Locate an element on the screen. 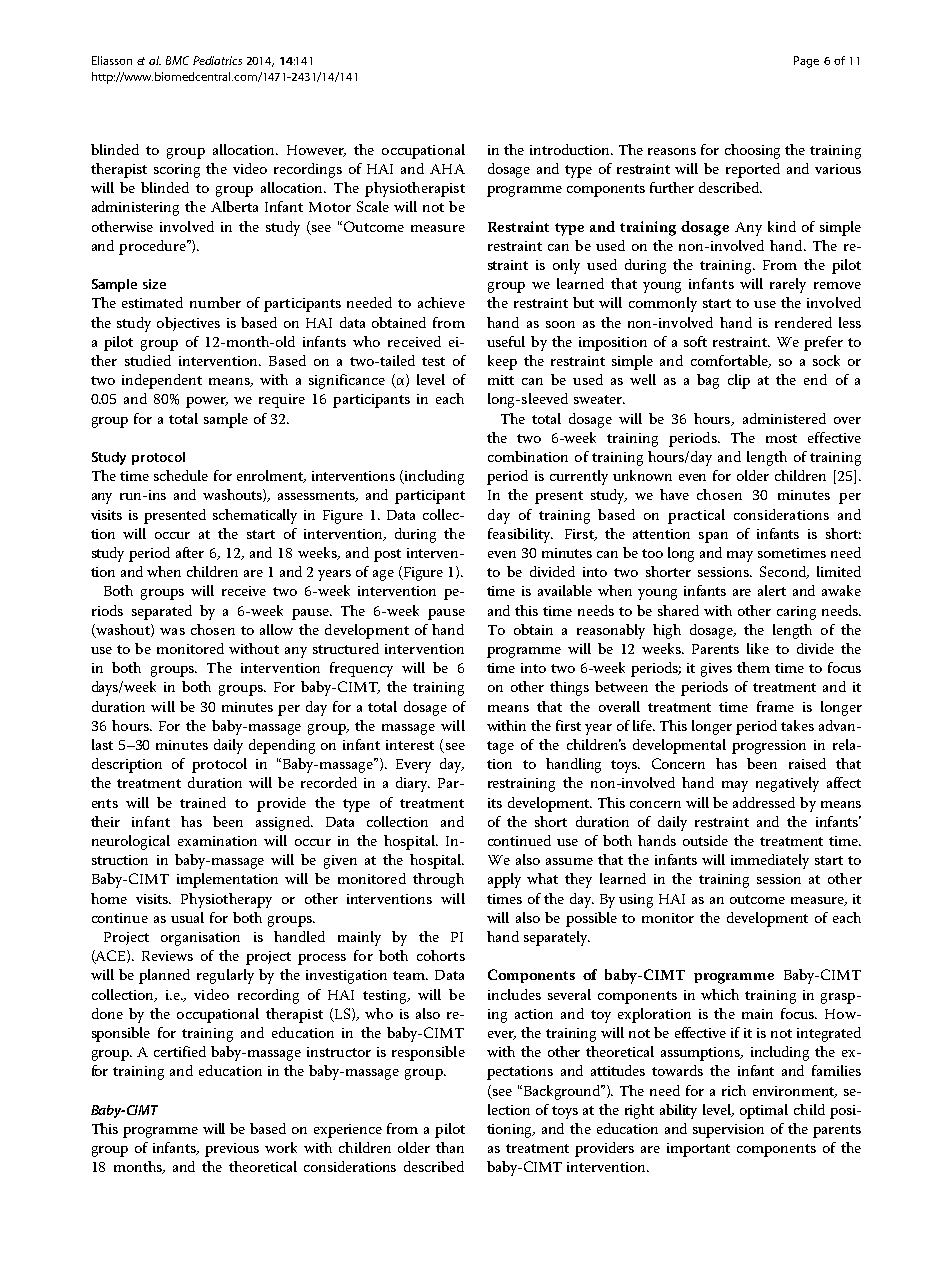 Image resolution: width=952 pixels, height=1270 pixels. after is located at coordinates (190, 552).
